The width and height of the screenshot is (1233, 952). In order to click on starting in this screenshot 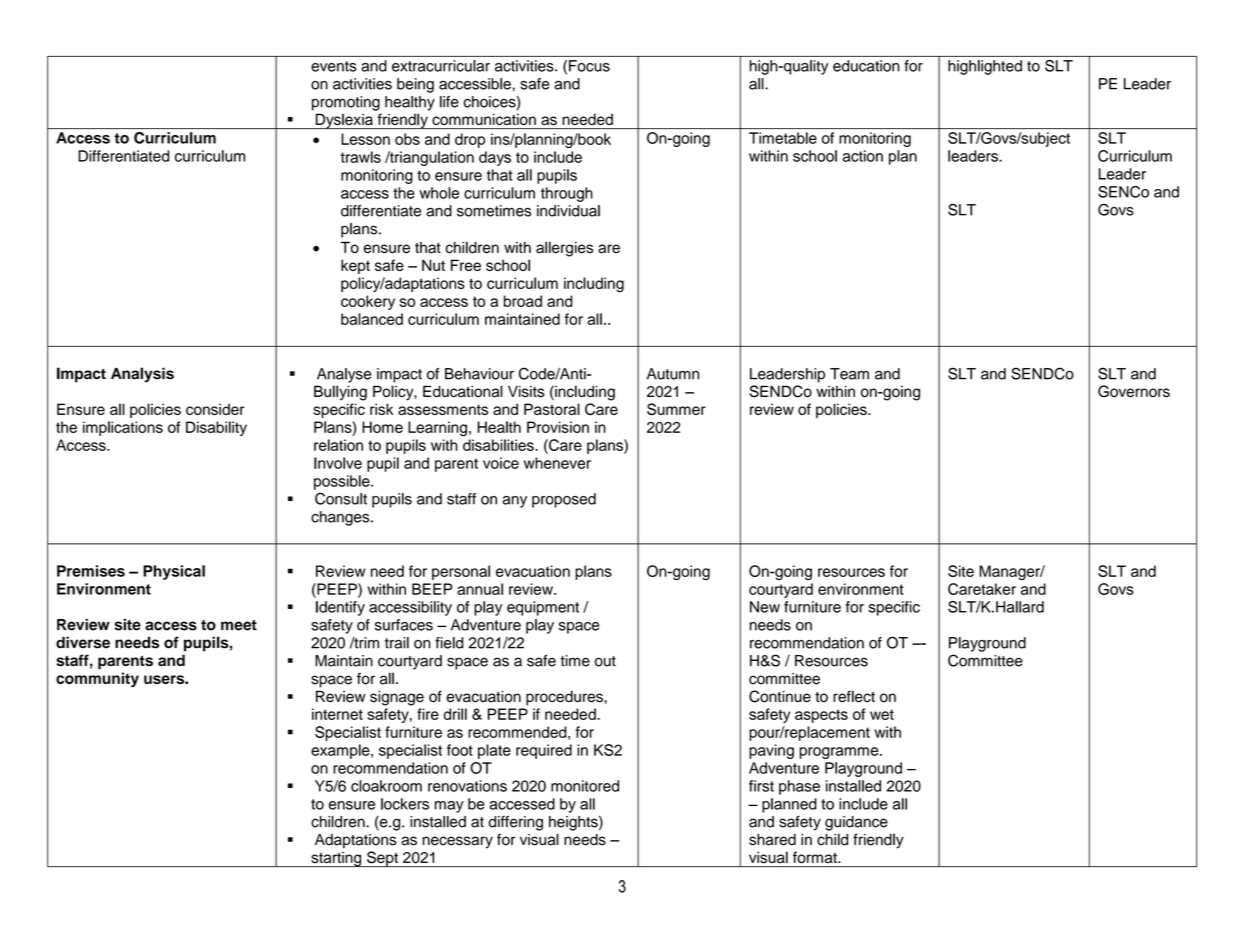, I will do `click(336, 859)`.
